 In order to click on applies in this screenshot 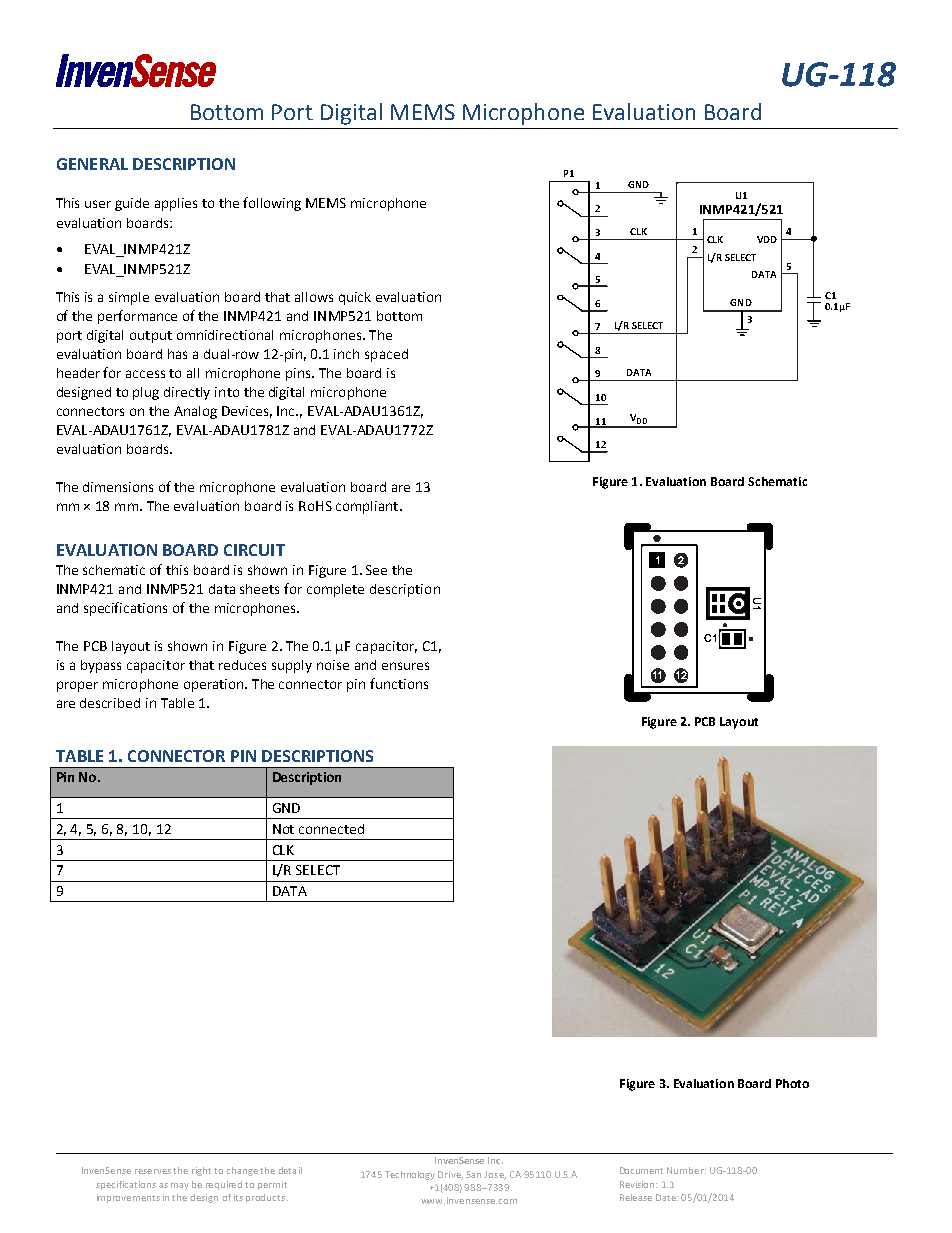, I will do `click(176, 204)`.
